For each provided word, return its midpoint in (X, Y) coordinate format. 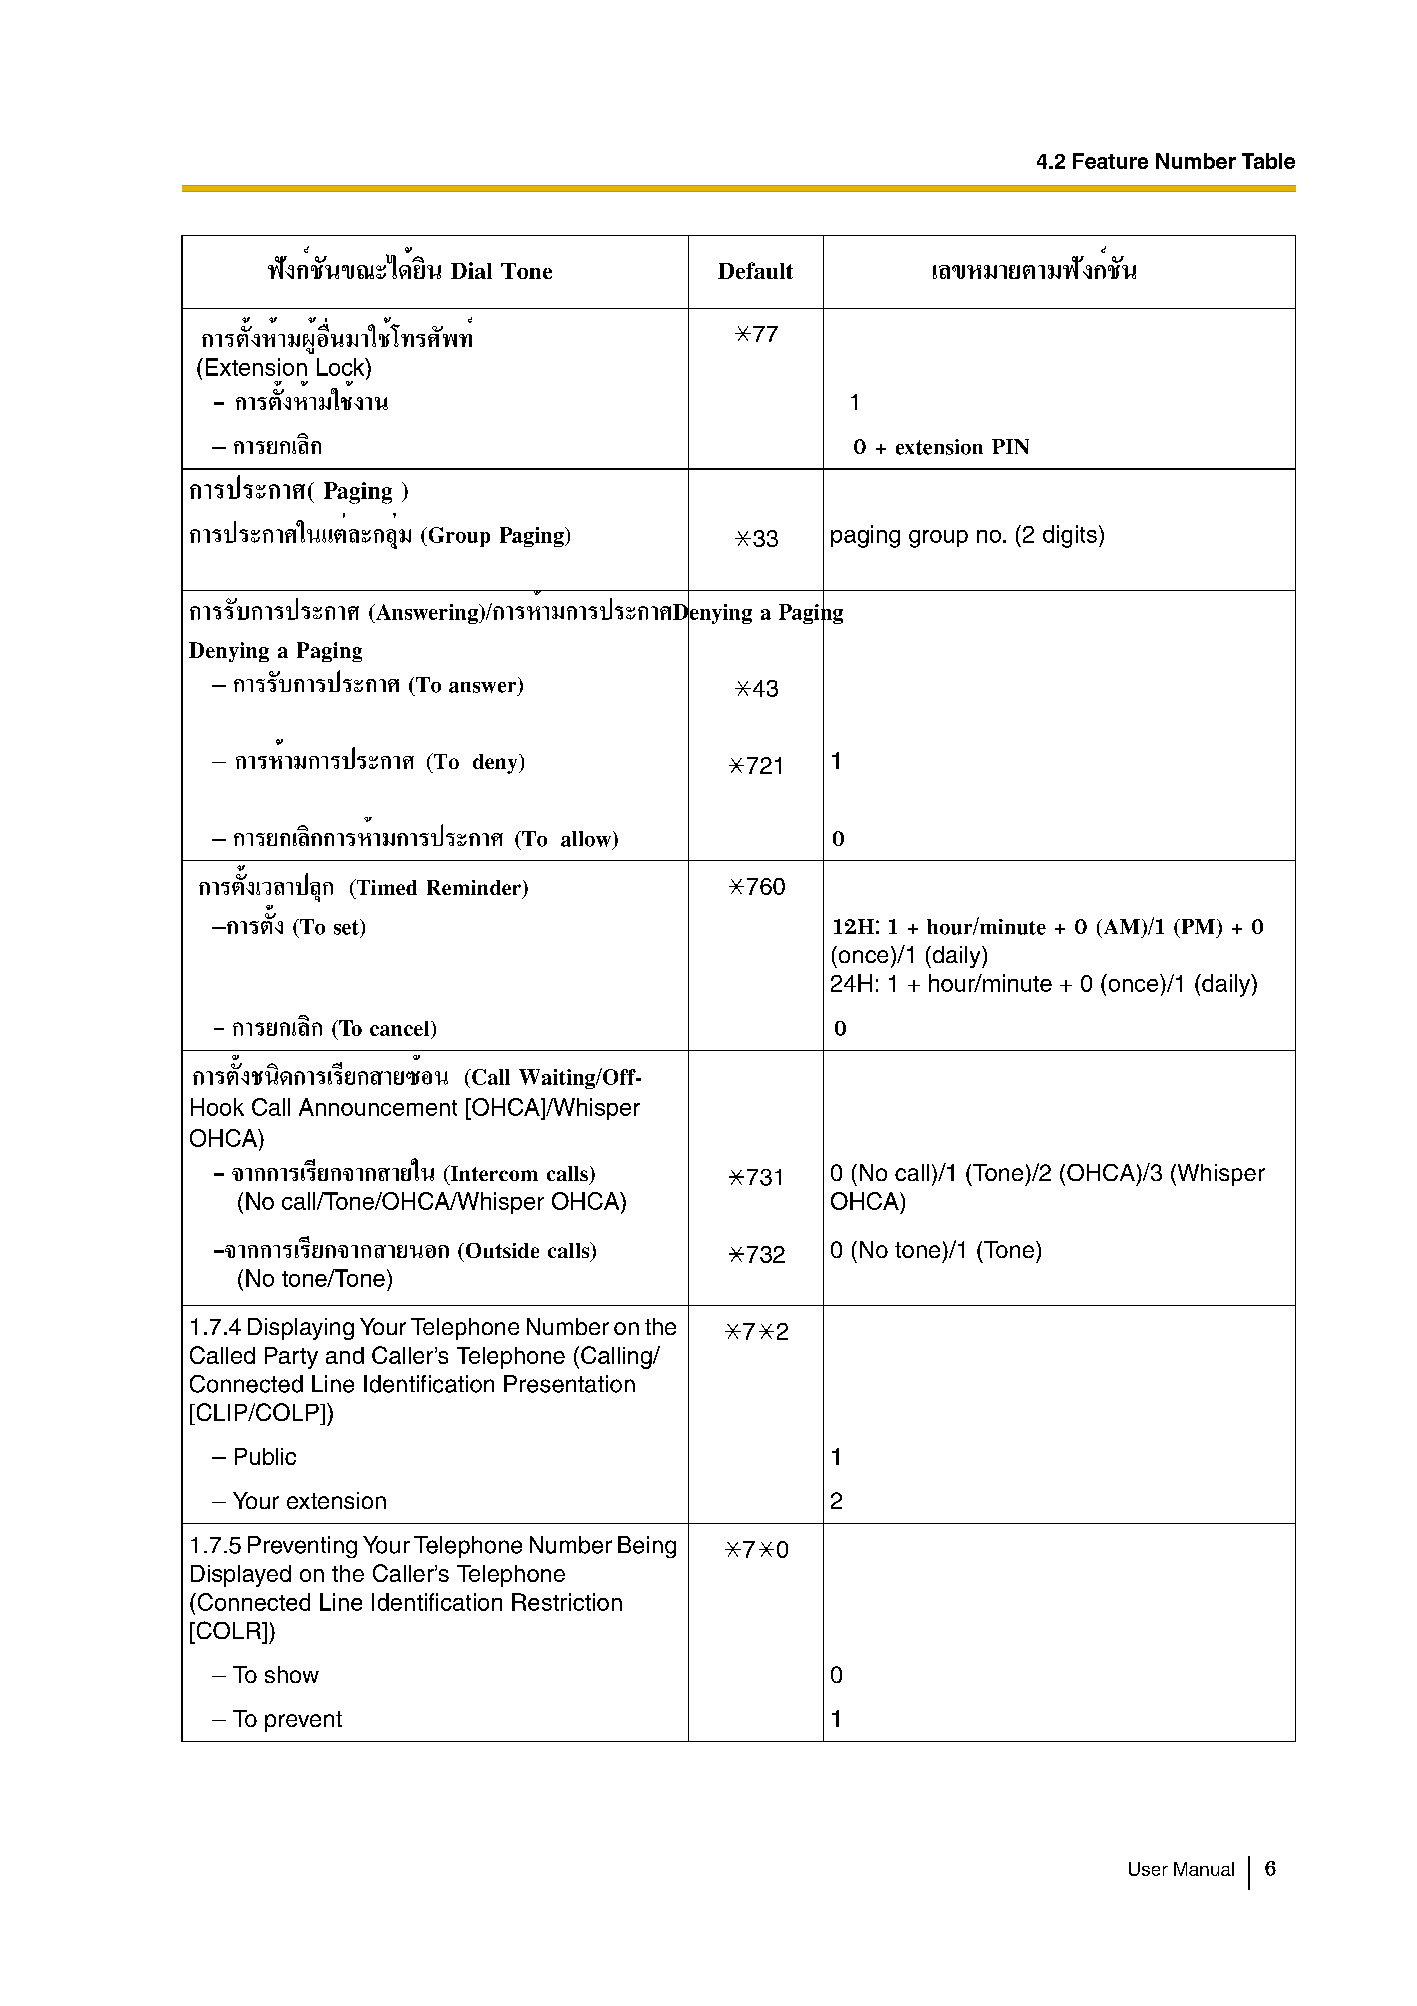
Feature (1110, 161)
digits (1070, 536)
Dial (471, 270)
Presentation (569, 1384)
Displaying (301, 1329)
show (292, 1674)
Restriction (567, 1602)
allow (587, 840)
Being (647, 1547)
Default (755, 270)
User (1148, 1869)
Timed (385, 887)
